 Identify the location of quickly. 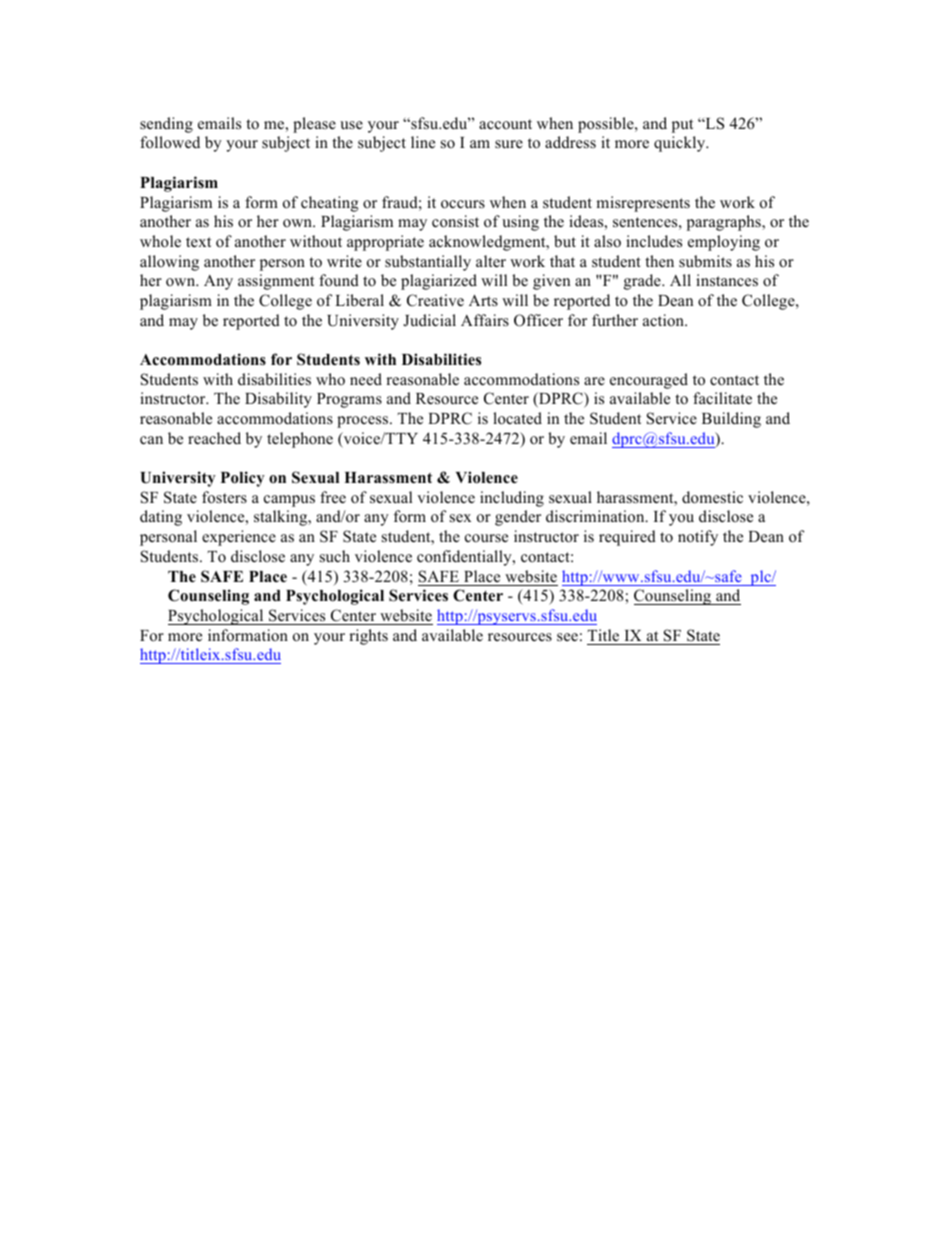
(681, 144).
